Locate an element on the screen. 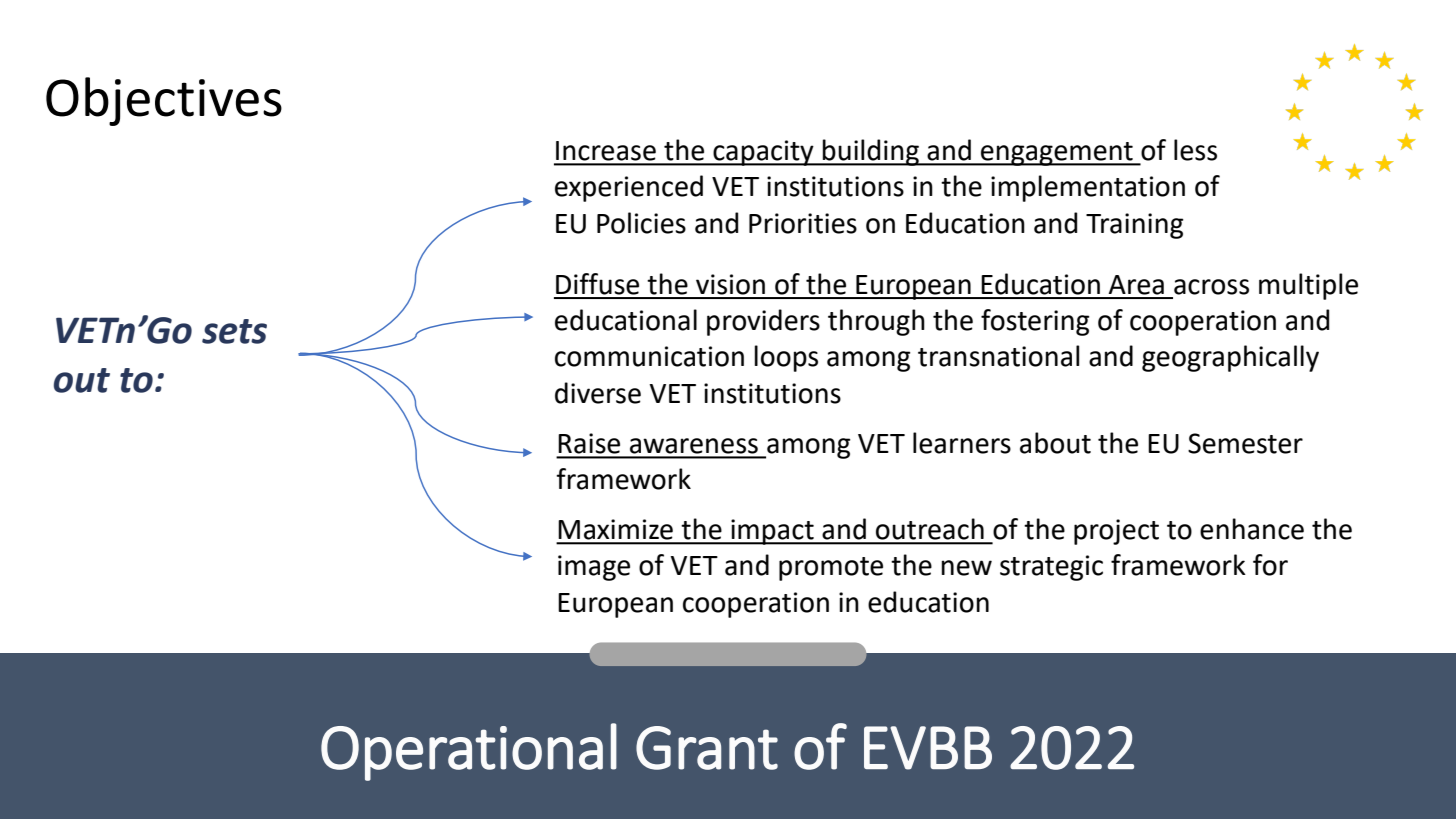  Grant is located at coordinates (707, 748).
